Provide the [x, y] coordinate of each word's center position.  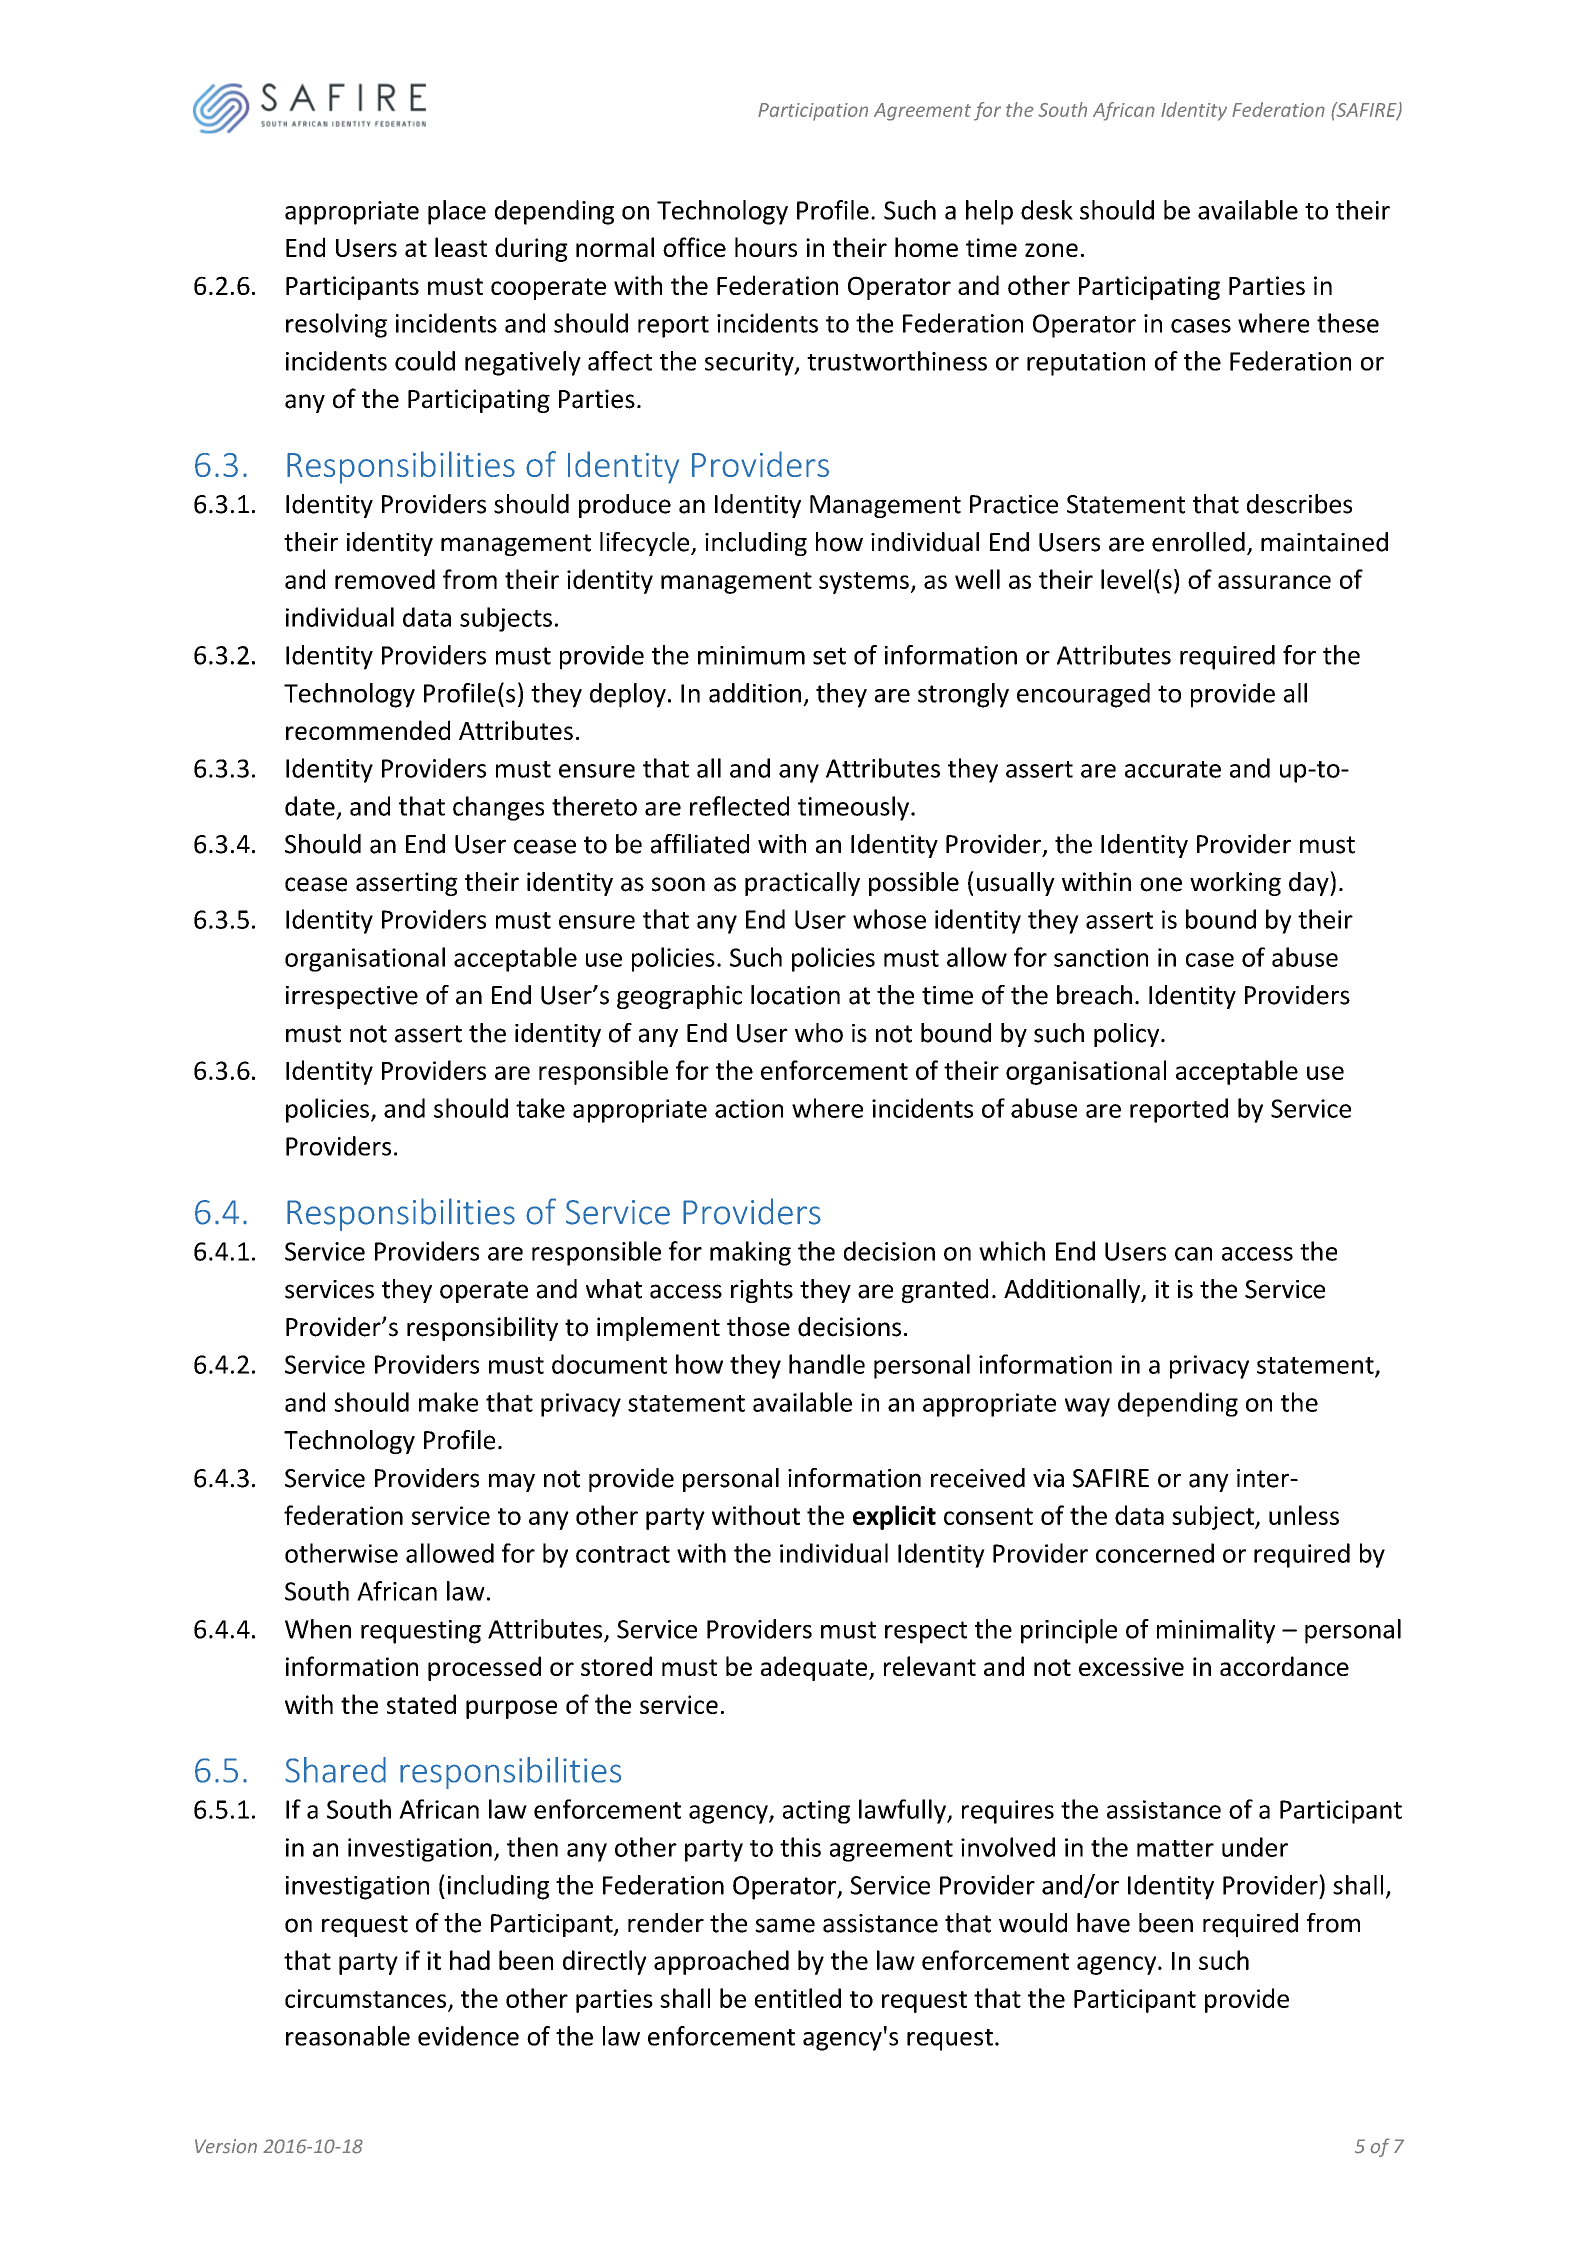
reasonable [348, 2036]
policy [1128, 1035]
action [749, 1108]
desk [1047, 210]
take [540, 1108]
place [457, 212]
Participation [813, 112]
